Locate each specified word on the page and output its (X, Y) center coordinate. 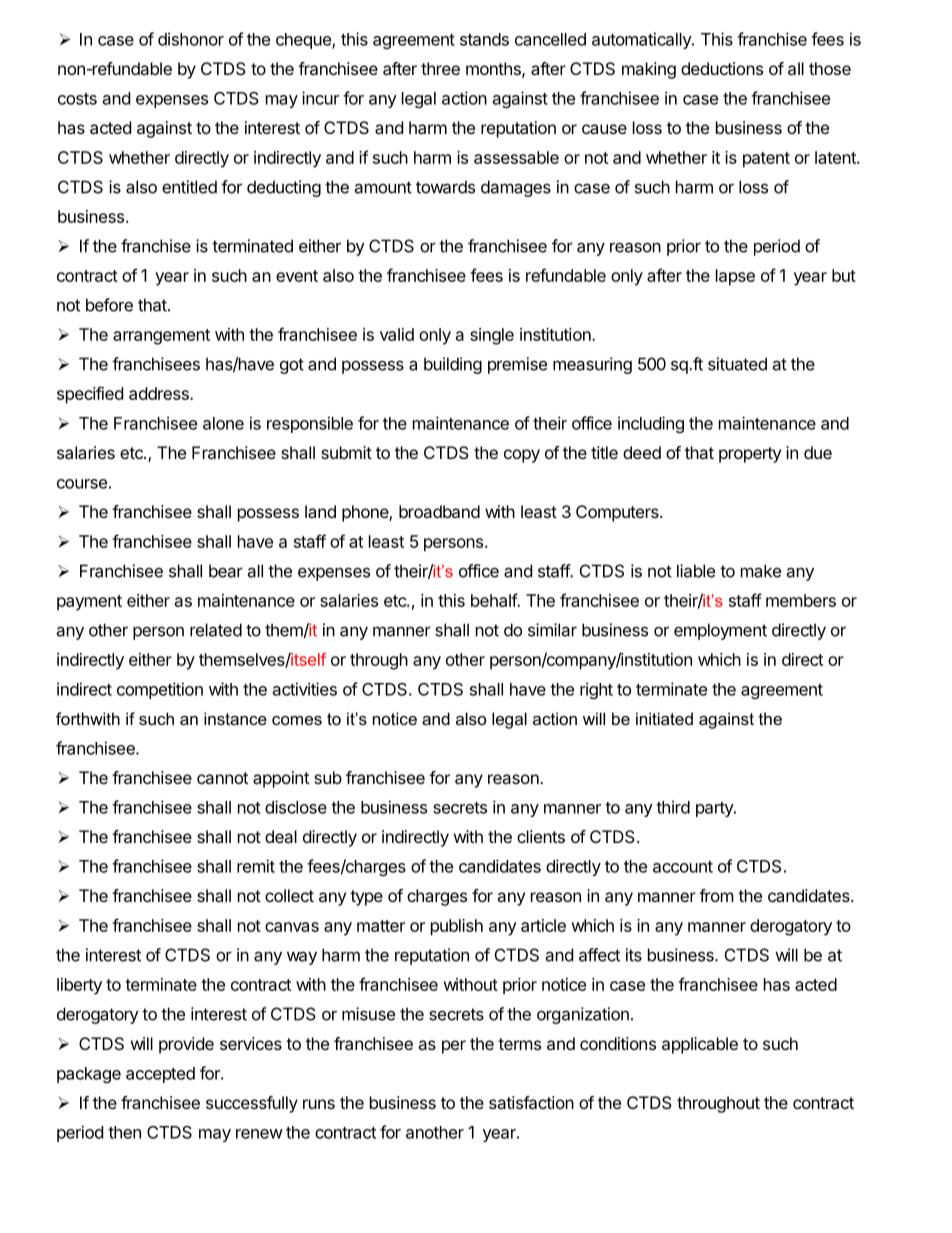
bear (226, 571)
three (440, 68)
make (761, 571)
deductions (722, 68)
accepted (160, 1075)
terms (519, 1044)
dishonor (191, 39)
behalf (494, 600)
